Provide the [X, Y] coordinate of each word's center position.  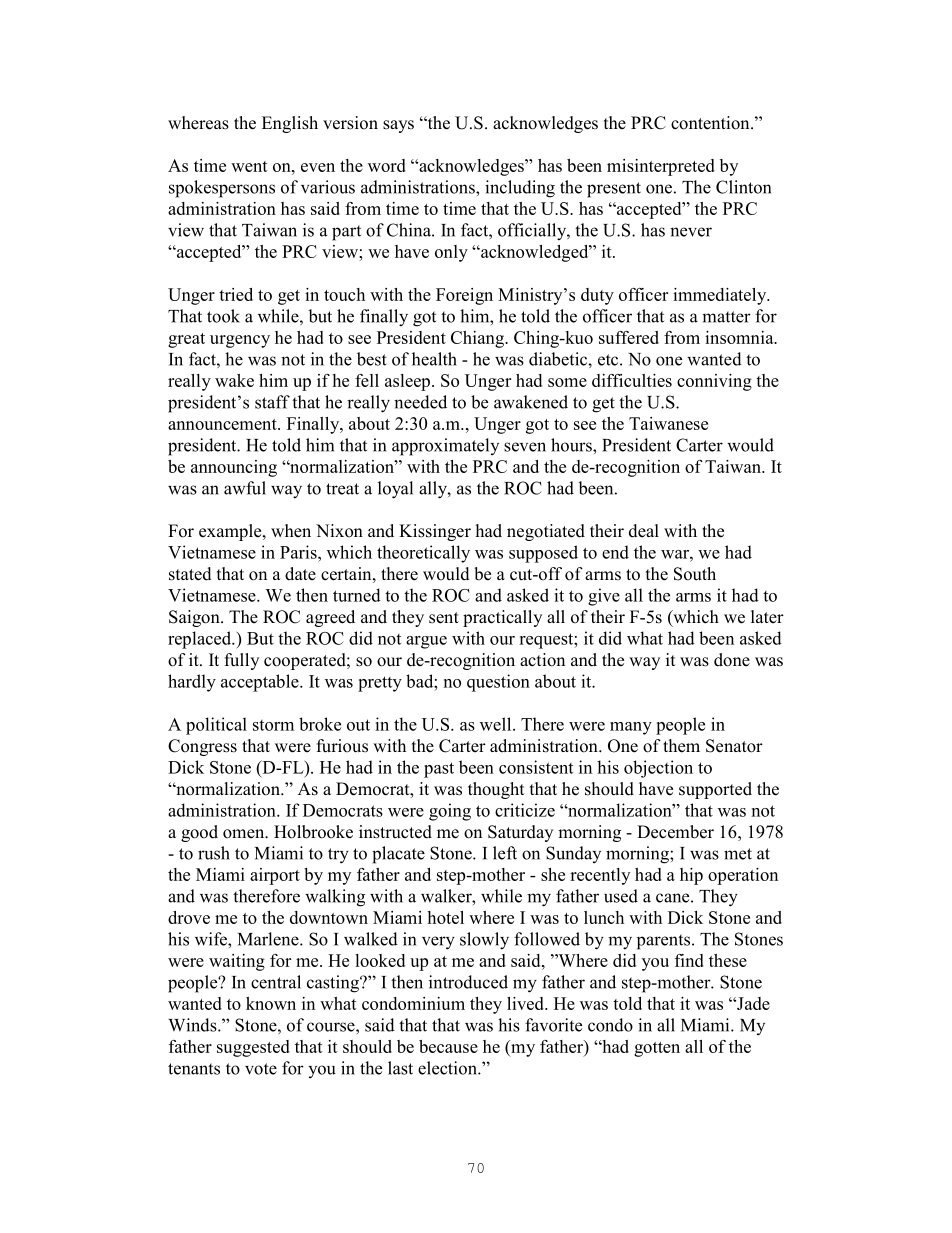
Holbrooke [313, 832]
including [520, 189]
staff [272, 402]
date [300, 574]
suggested [253, 1048]
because [448, 1046]
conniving [714, 382]
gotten [657, 1049]
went [249, 166]
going [450, 812]
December [675, 832]
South [695, 574]
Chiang [479, 339]
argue [426, 642]
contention [711, 123]
